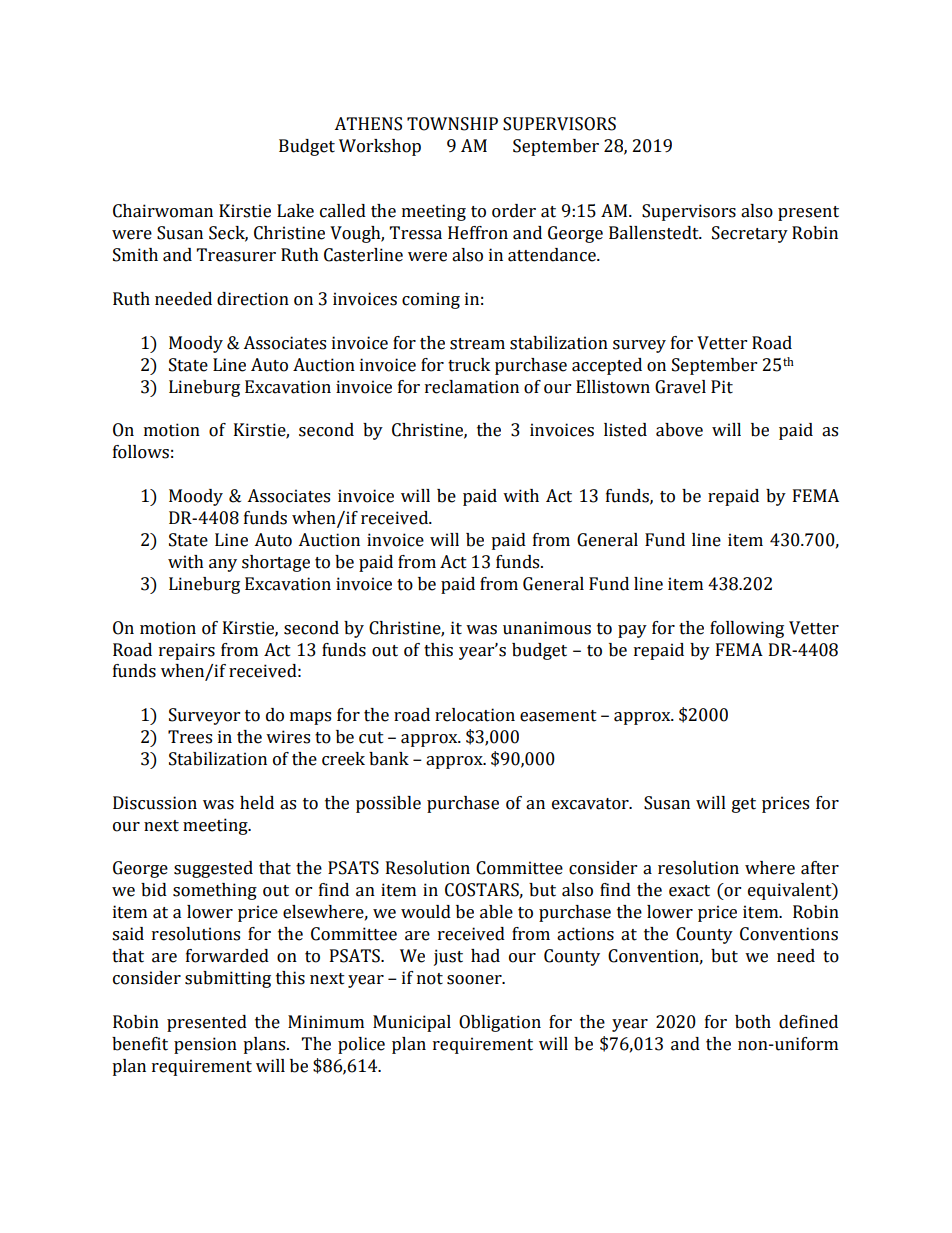 This screenshot has height=1233, width=952. What do you see at coordinates (253, 299) in the screenshot?
I see `direction` at bounding box center [253, 299].
